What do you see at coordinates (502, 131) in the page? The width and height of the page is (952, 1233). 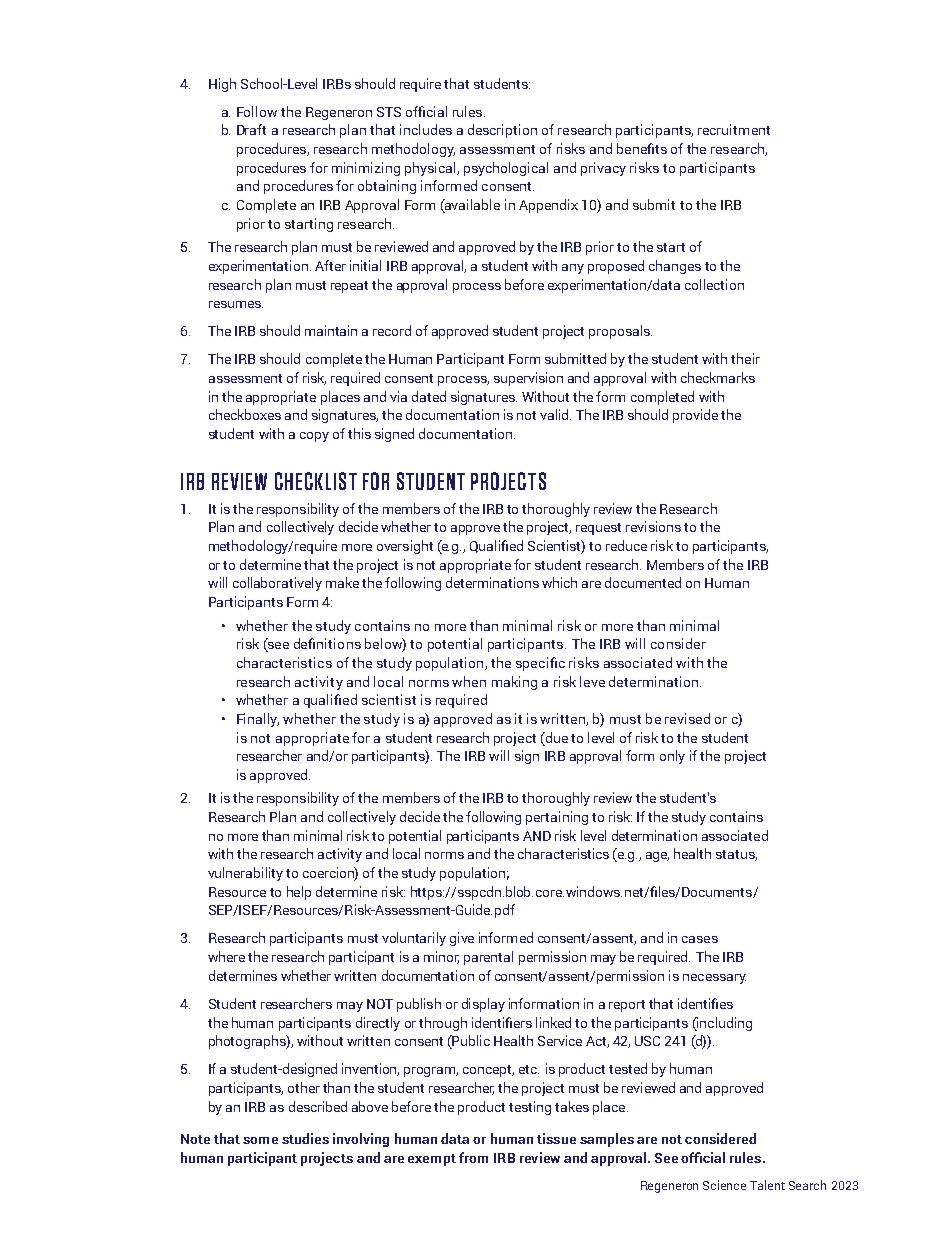 I see `description` at bounding box center [502, 131].
